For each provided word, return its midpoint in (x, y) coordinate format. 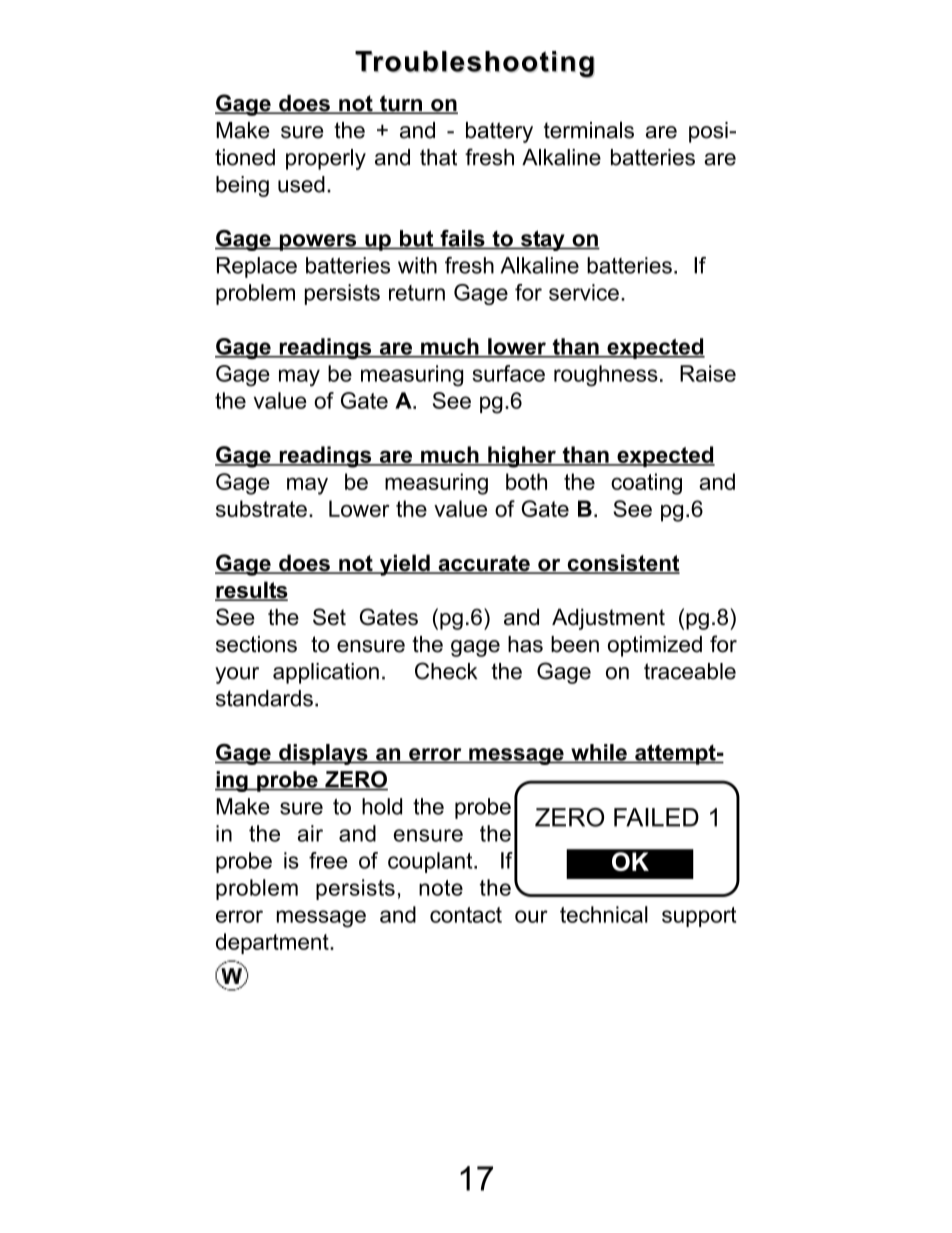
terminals (589, 130)
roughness (606, 376)
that (438, 157)
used (301, 184)
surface (508, 373)
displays (323, 754)
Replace (257, 267)
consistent (622, 564)
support (699, 917)
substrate (261, 508)
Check (446, 671)
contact (466, 915)
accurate (484, 564)
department (273, 943)
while (599, 753)
